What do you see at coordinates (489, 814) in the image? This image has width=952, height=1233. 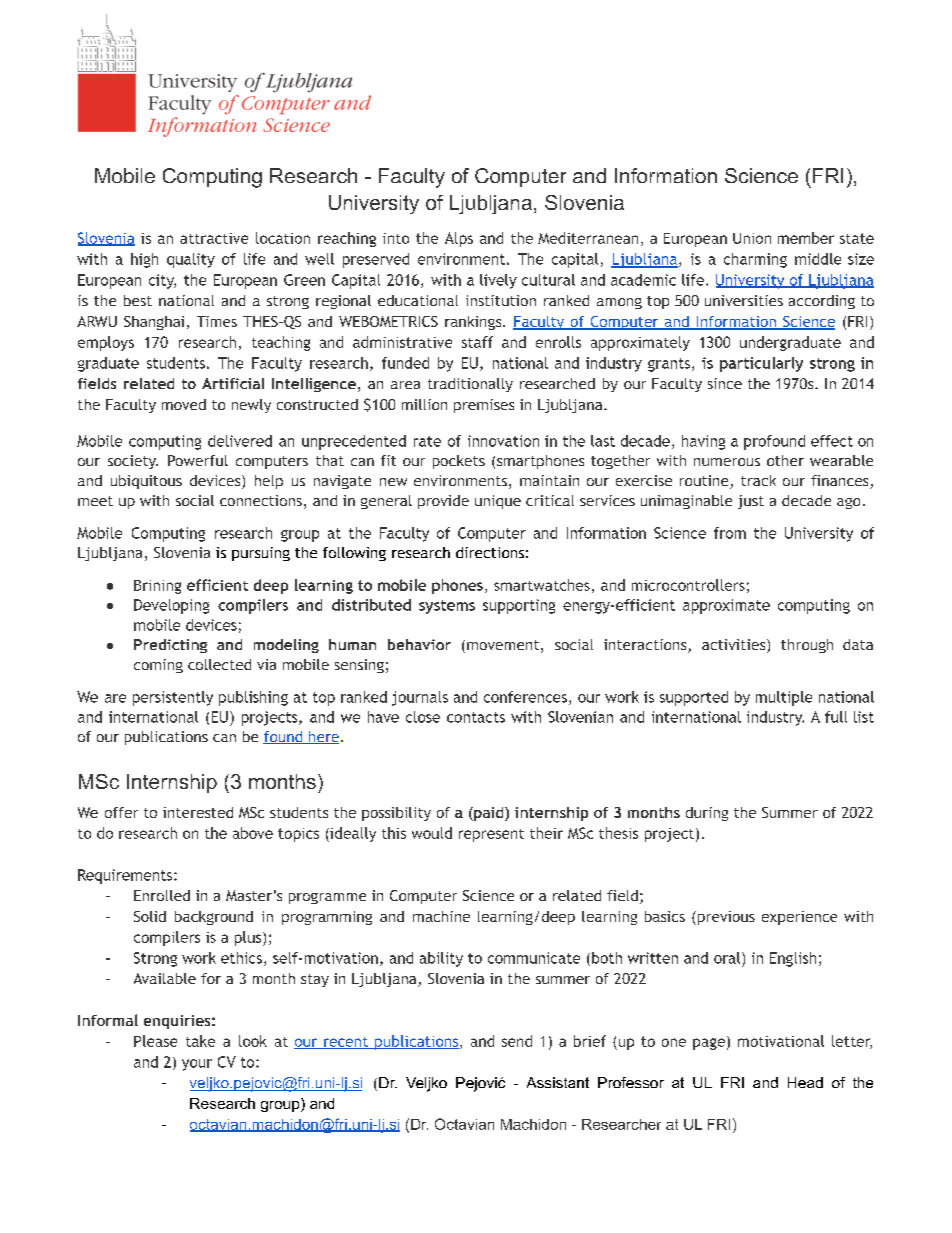 I see `paid` at bounding box center [489, 814].
